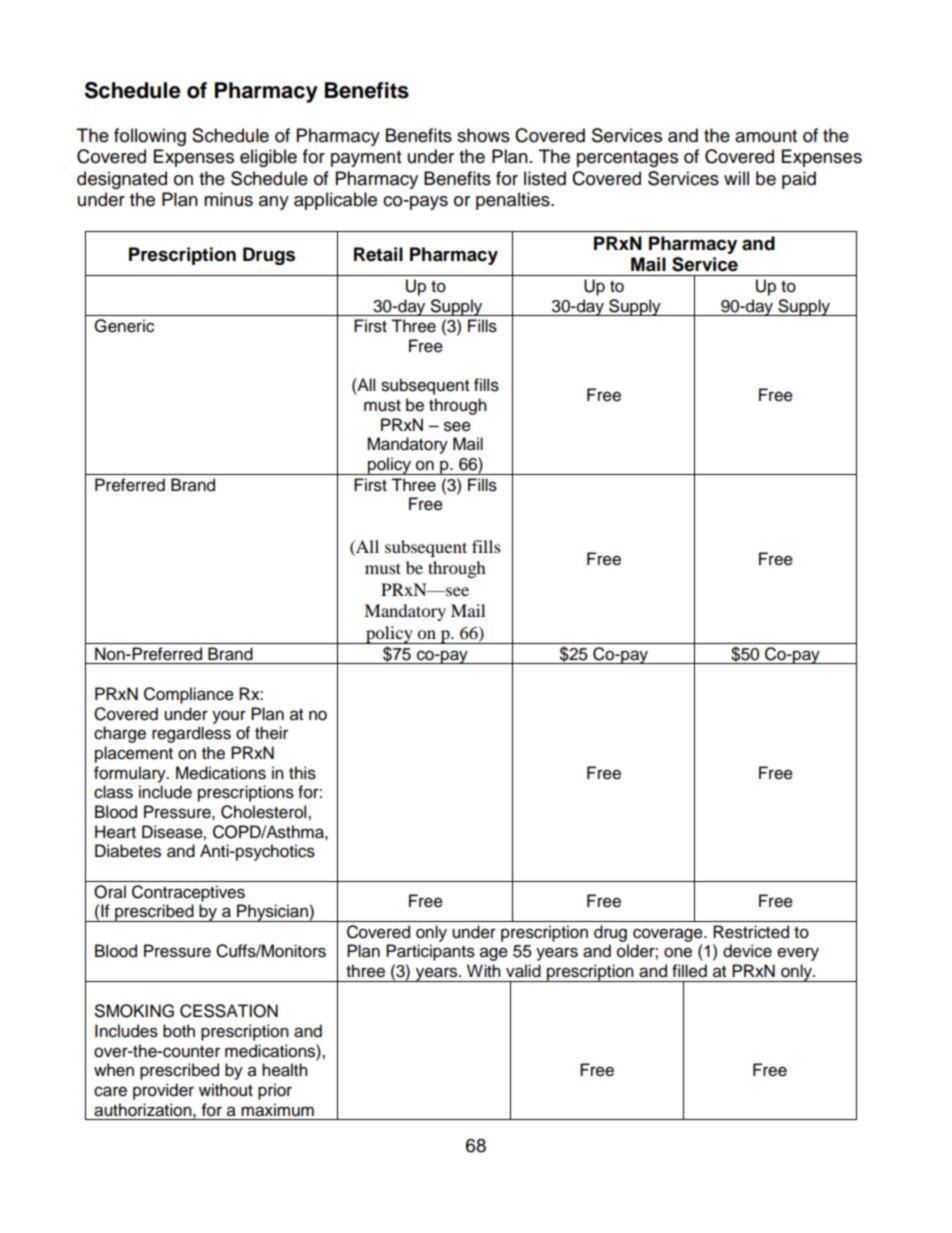 Image resolution: width=952 pixels, height=1233 pixels. I want to click on following, so click(150, 137).
